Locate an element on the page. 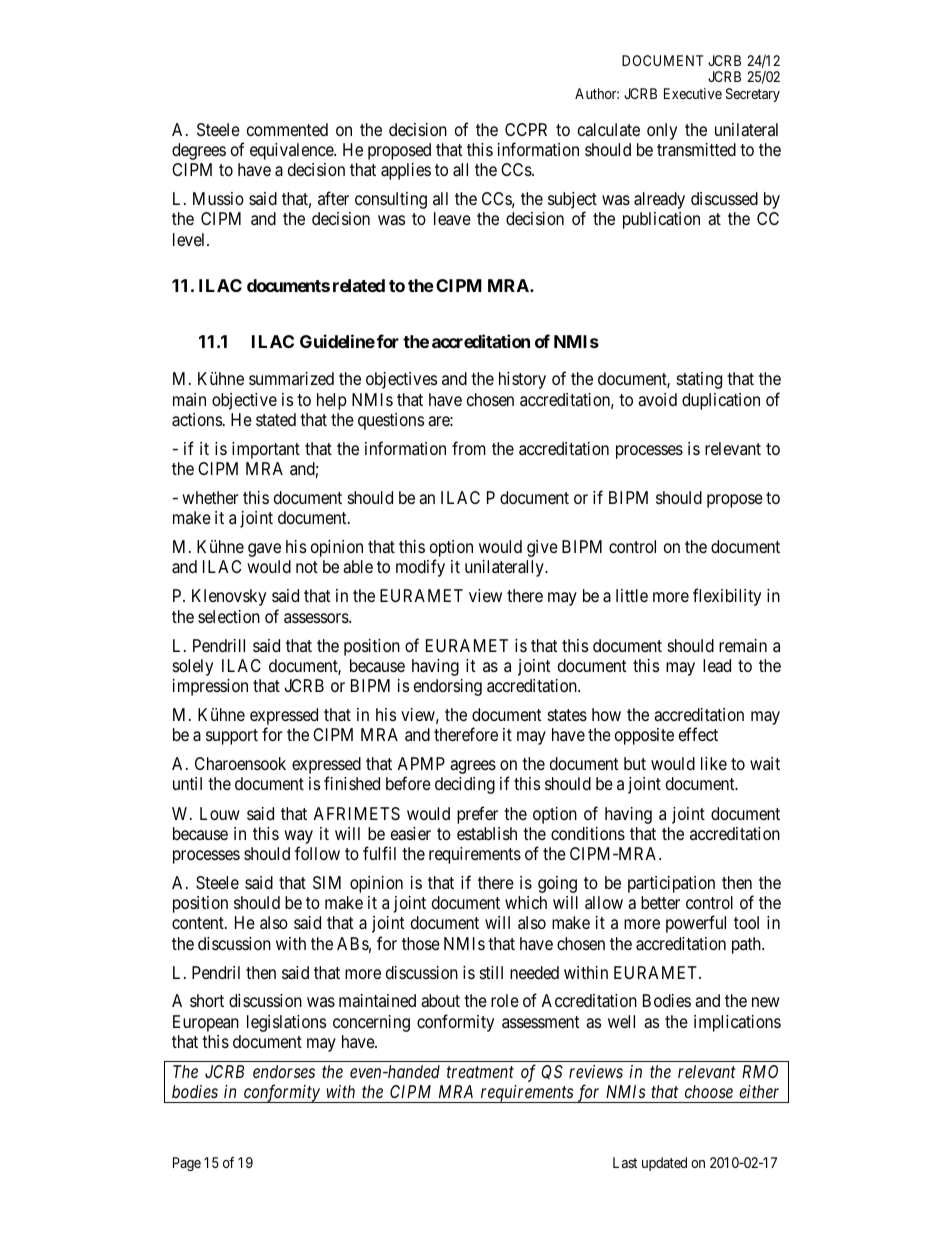 This page has height=1233, width=952. give is located at coordinates (542, 548).
